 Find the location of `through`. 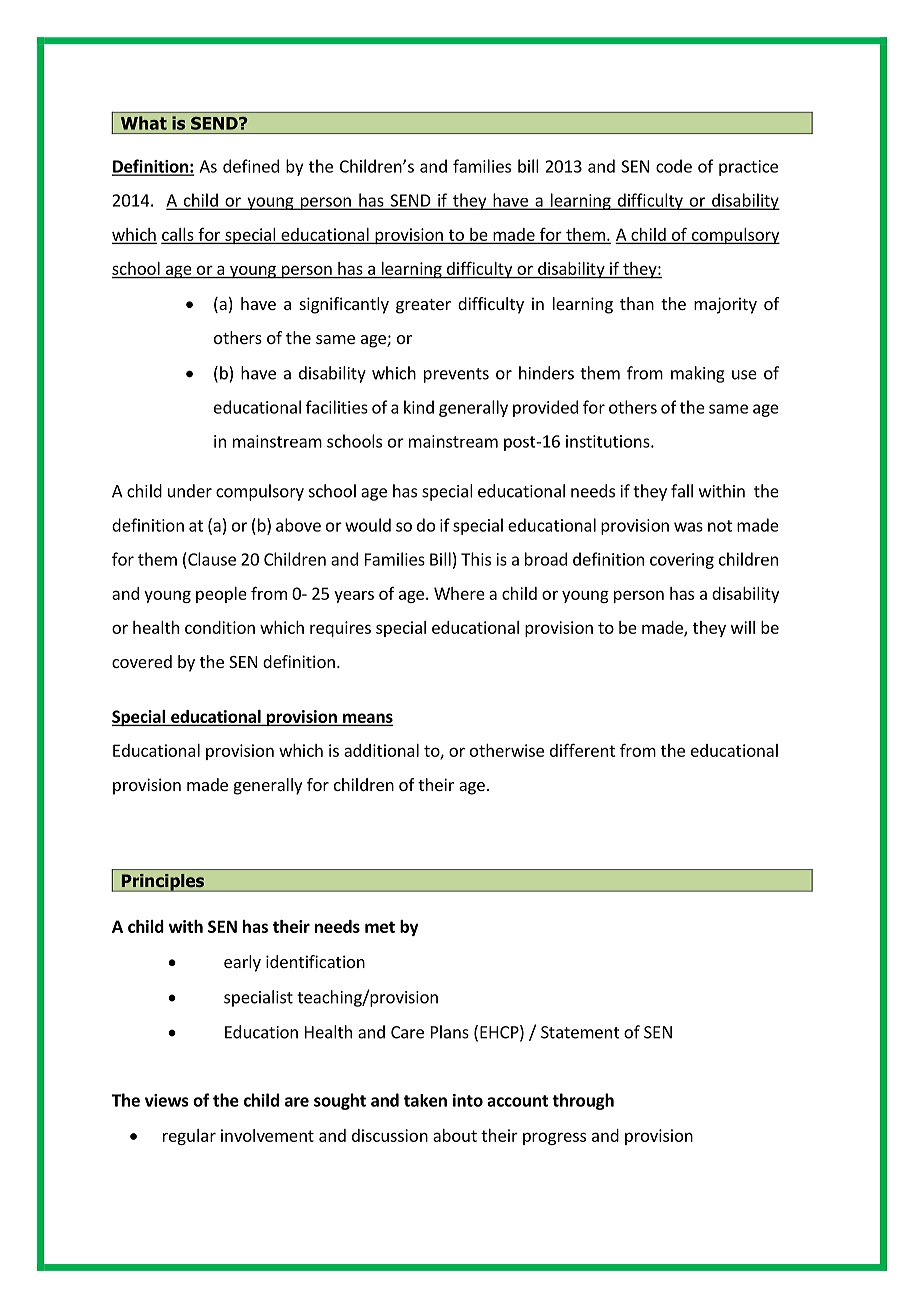

through is located at coordinates (583, 1101).
